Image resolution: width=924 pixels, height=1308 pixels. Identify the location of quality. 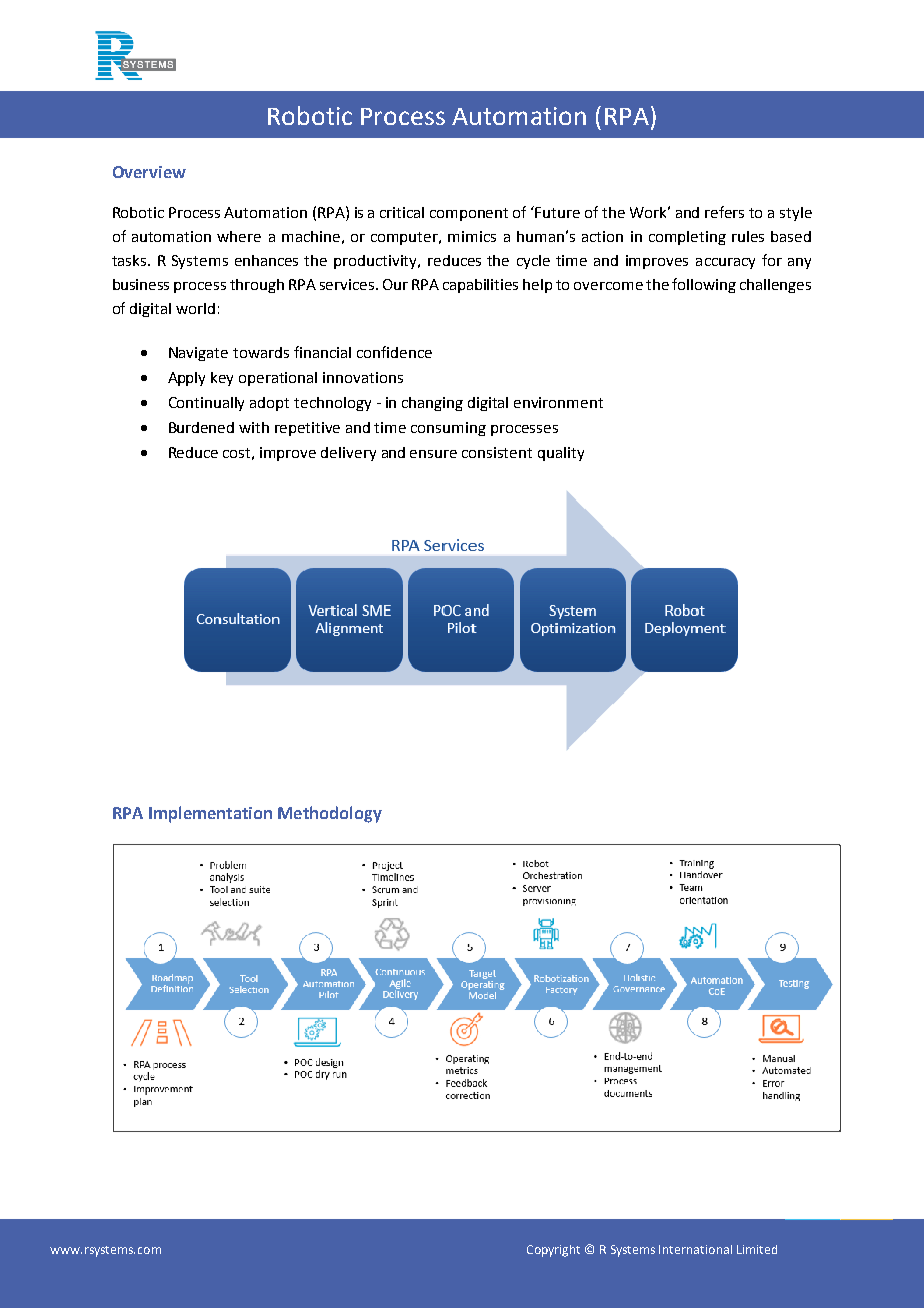
(561, 454).
